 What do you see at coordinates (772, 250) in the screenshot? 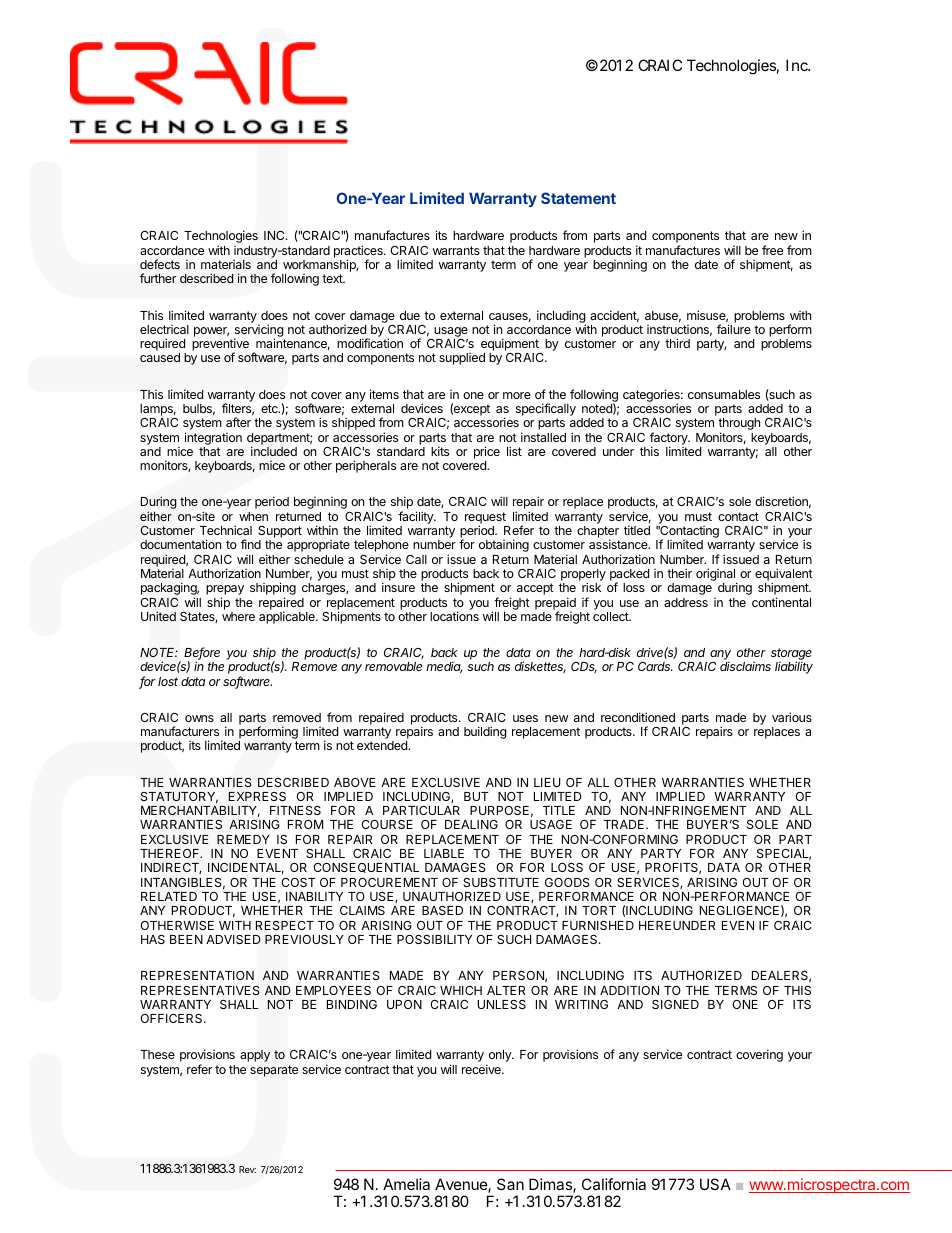
I see `free` at bounding box center [772, 250].
